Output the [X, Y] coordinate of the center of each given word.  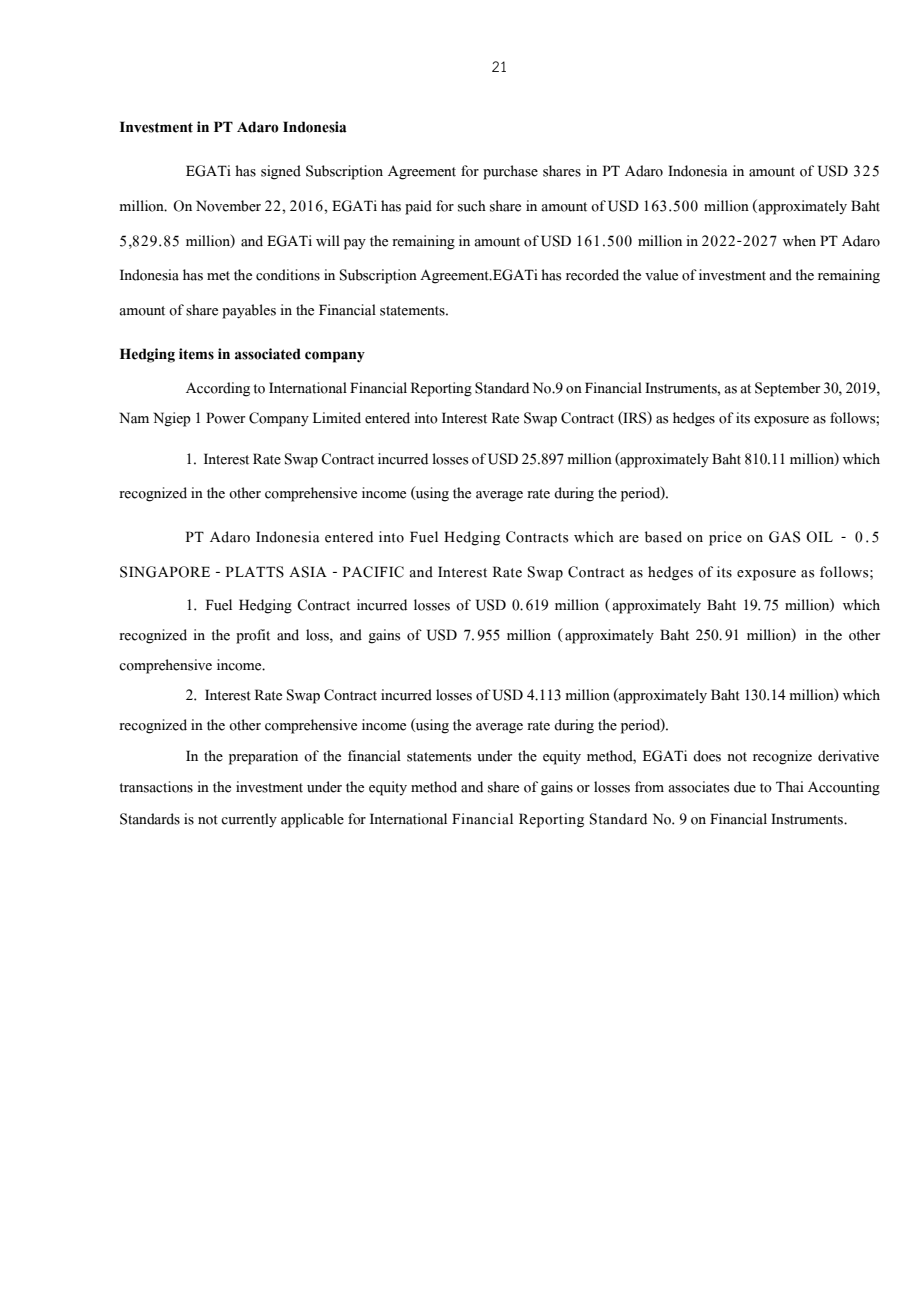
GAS [784, 537]
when [799, 241]
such [472, 206]
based [663, 537]
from [649, 787]
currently [249, 820]
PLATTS [255, 572]
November [228, 206]
